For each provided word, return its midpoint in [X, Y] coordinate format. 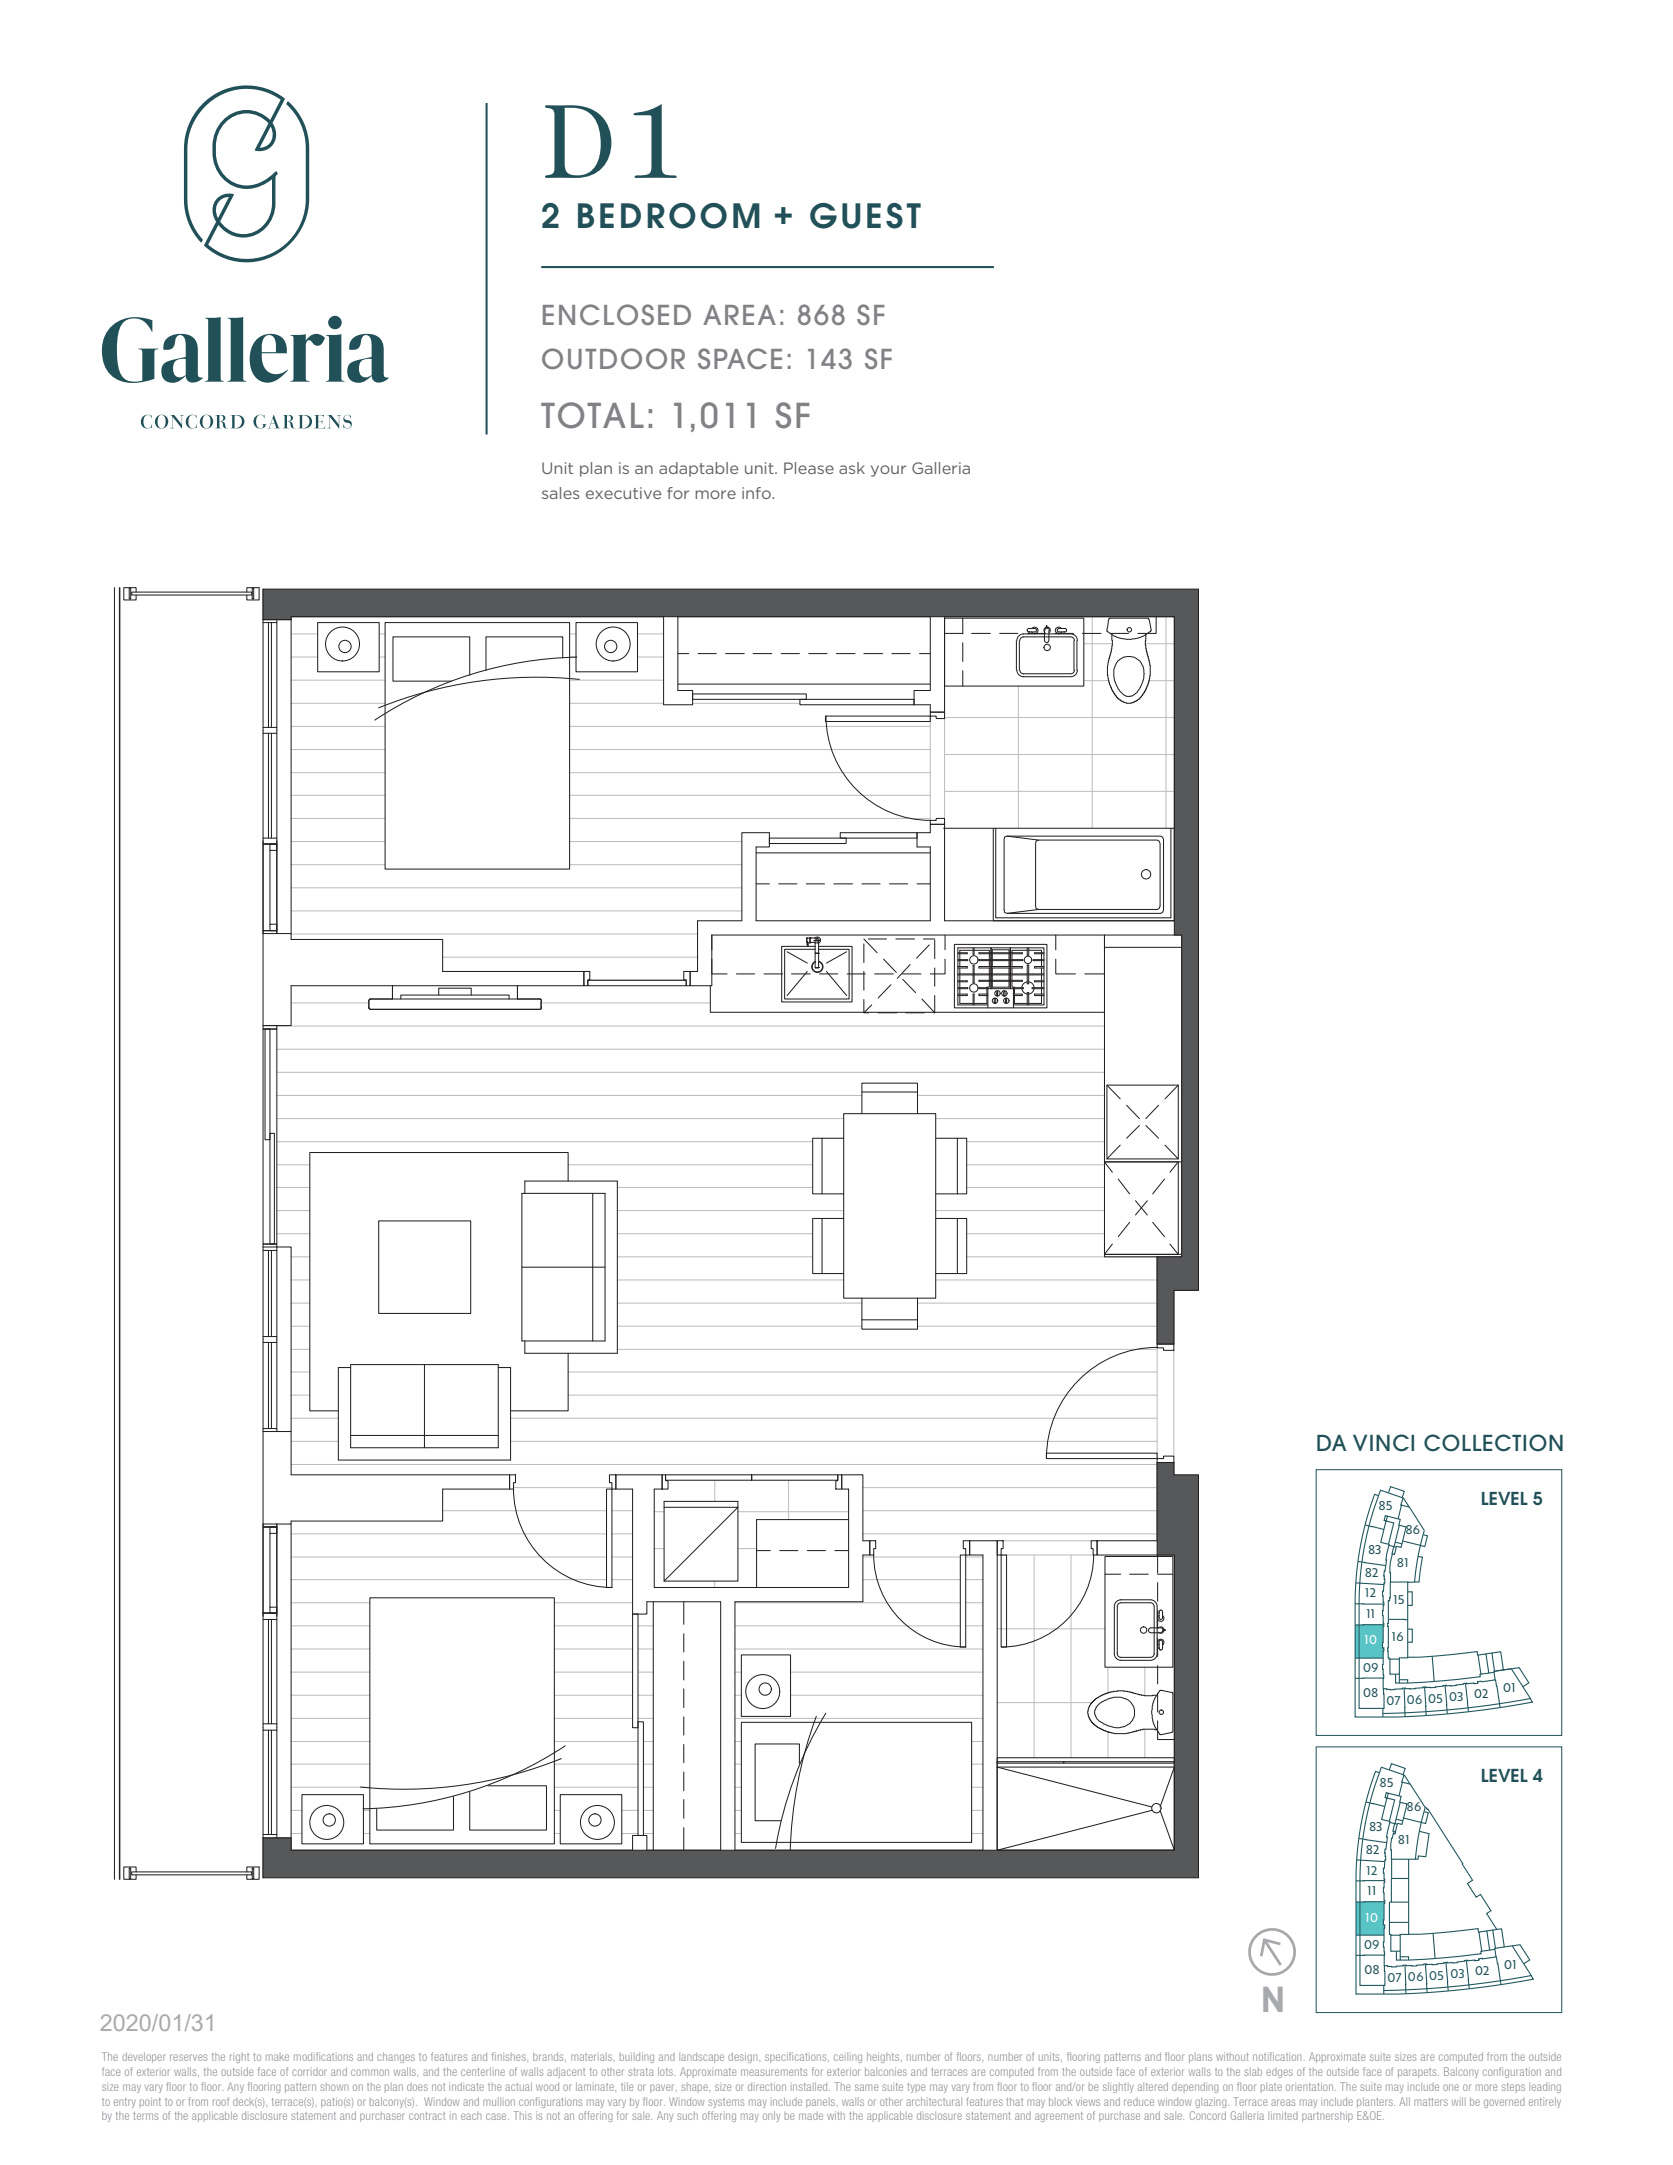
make [277, 2057]
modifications [323, 2056]
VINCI [1383, 1443]
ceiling [848, 2058]
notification [1277, 2056]
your [888, 471]
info [757, 493]
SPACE [740, 358]
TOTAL [592, 415]
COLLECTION [1493, 1443]
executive [623, 493]
